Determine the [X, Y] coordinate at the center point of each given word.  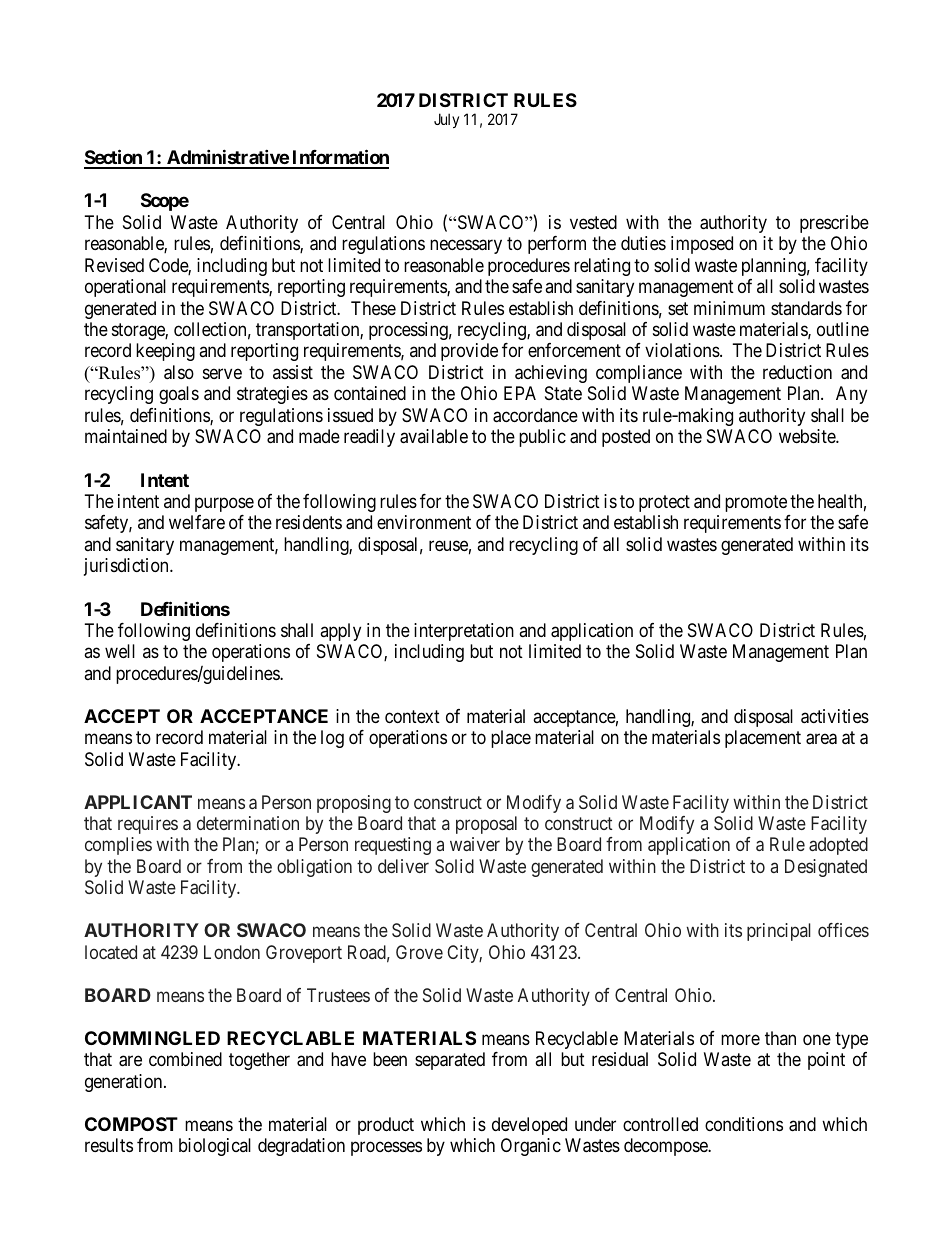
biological [215, 1147]
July [446, 120]
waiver [475, 844]
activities [835, 716]
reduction [797, 372]
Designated [826, 868]
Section [114, 159]
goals [179, 395]
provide [469, 352]
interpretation [464, 632]
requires [148, 825]
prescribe [834, 224]
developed [529, 1126]
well [120, 651]
